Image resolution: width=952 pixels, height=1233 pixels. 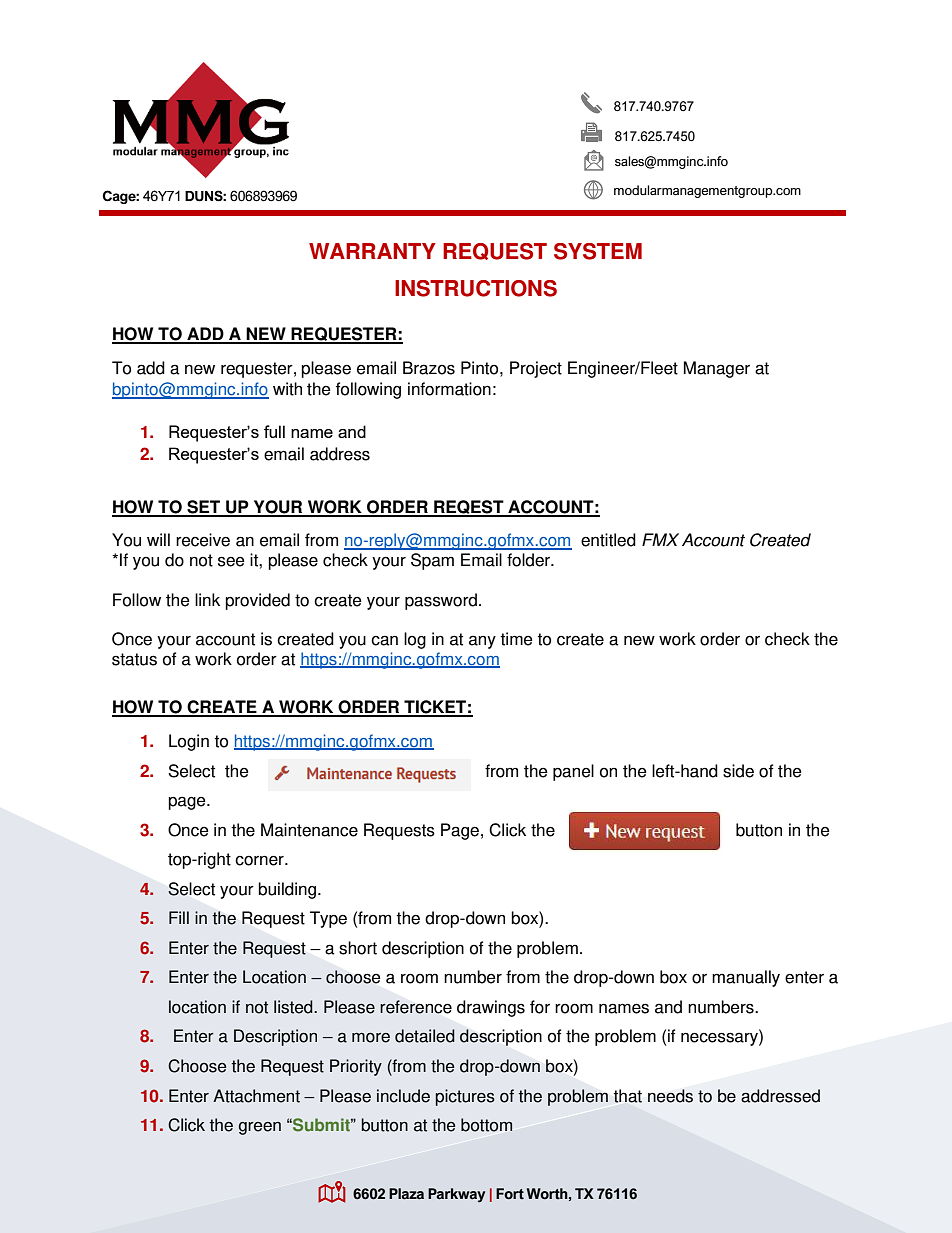 What do you see at coordinates (287, 389) in the page?
I see `with` at bounding box center [287, 389].
